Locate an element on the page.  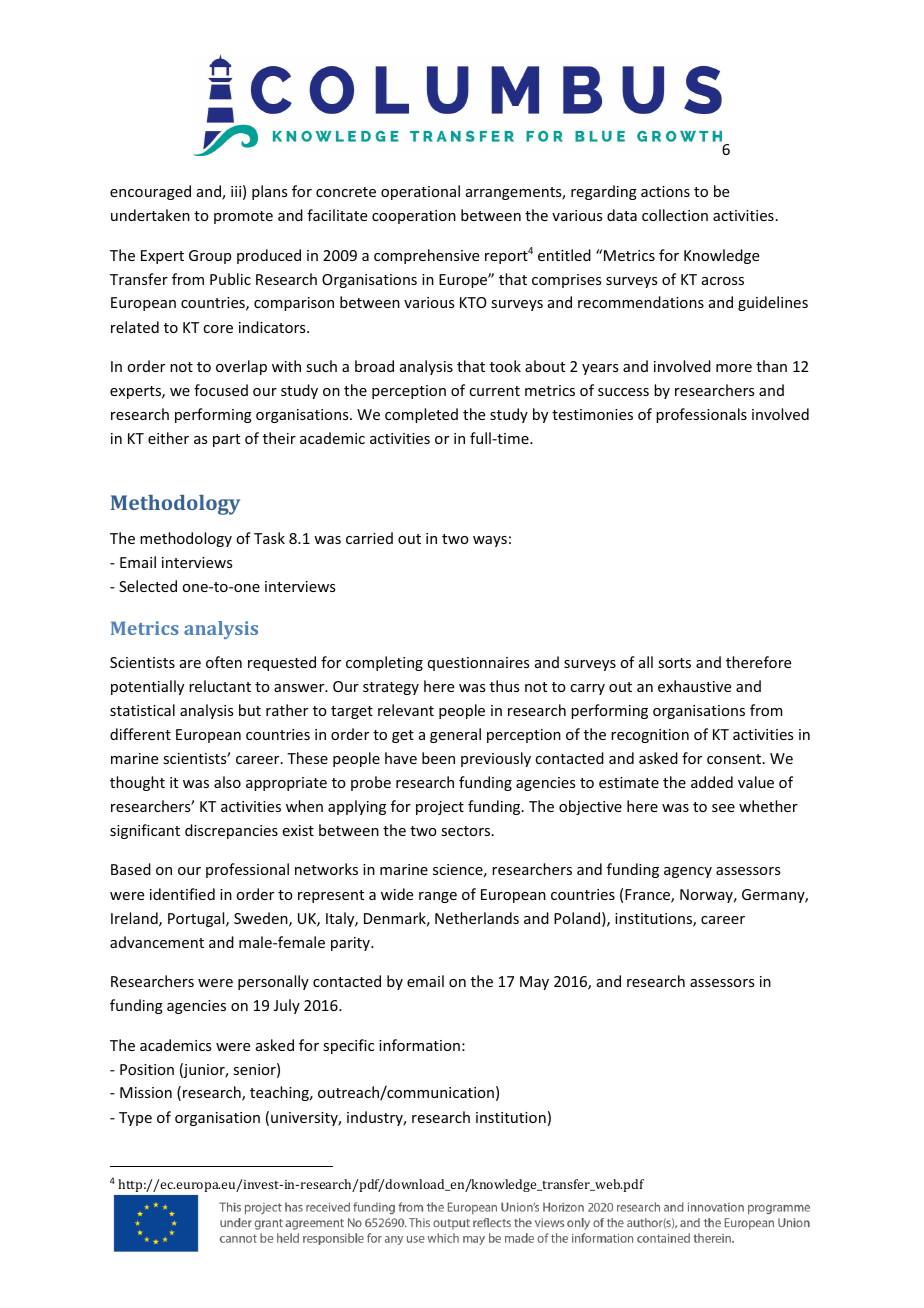
testimonies is located at coordinates (592, 414).
